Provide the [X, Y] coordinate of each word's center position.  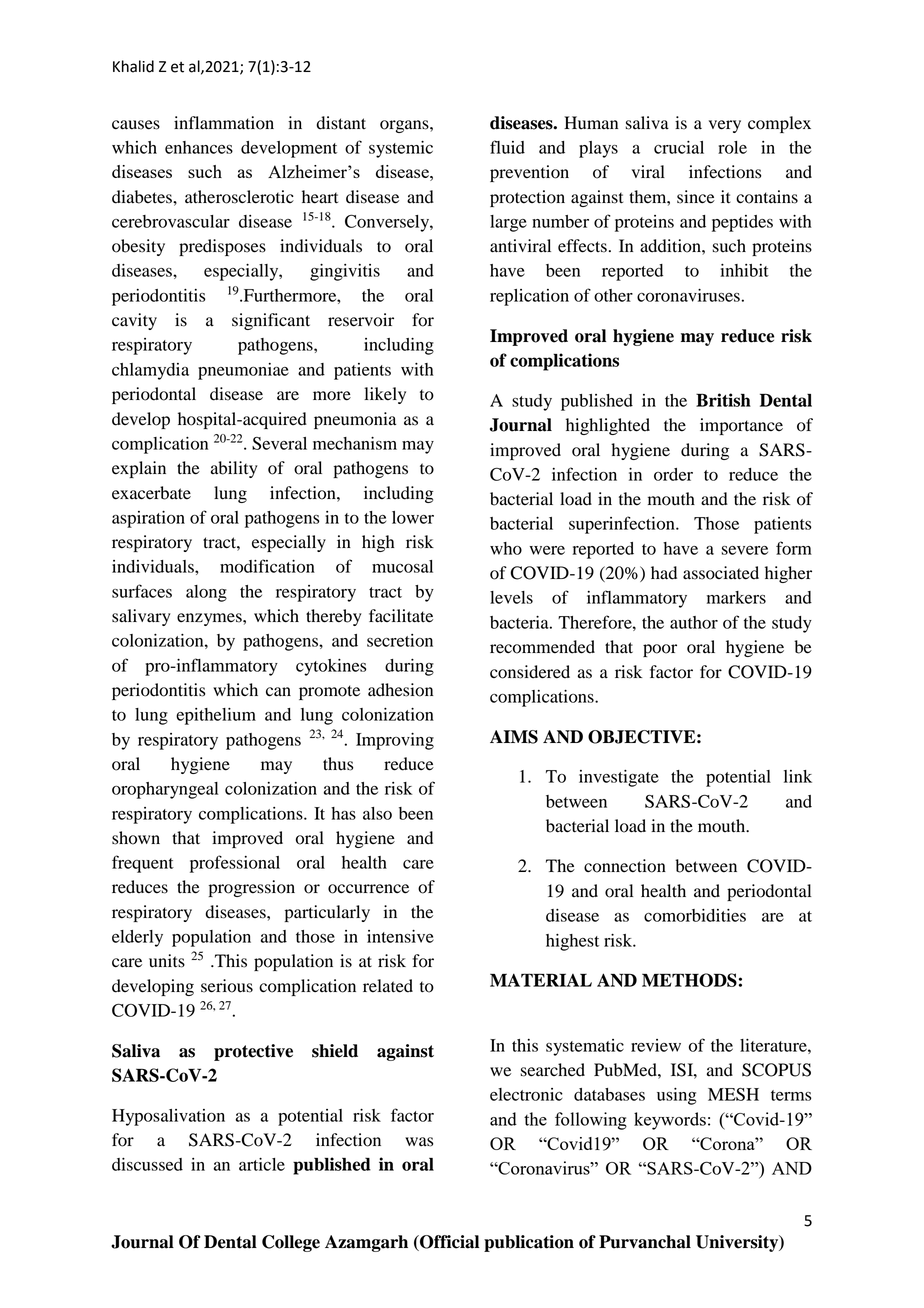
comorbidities [695, 915]
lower [413, 517]
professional [235, 864]
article [262, 1164]
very [725, 126]
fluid [507, 147]
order [673, 474]
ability [234, 469]
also [377, 813]
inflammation [224, 123]
